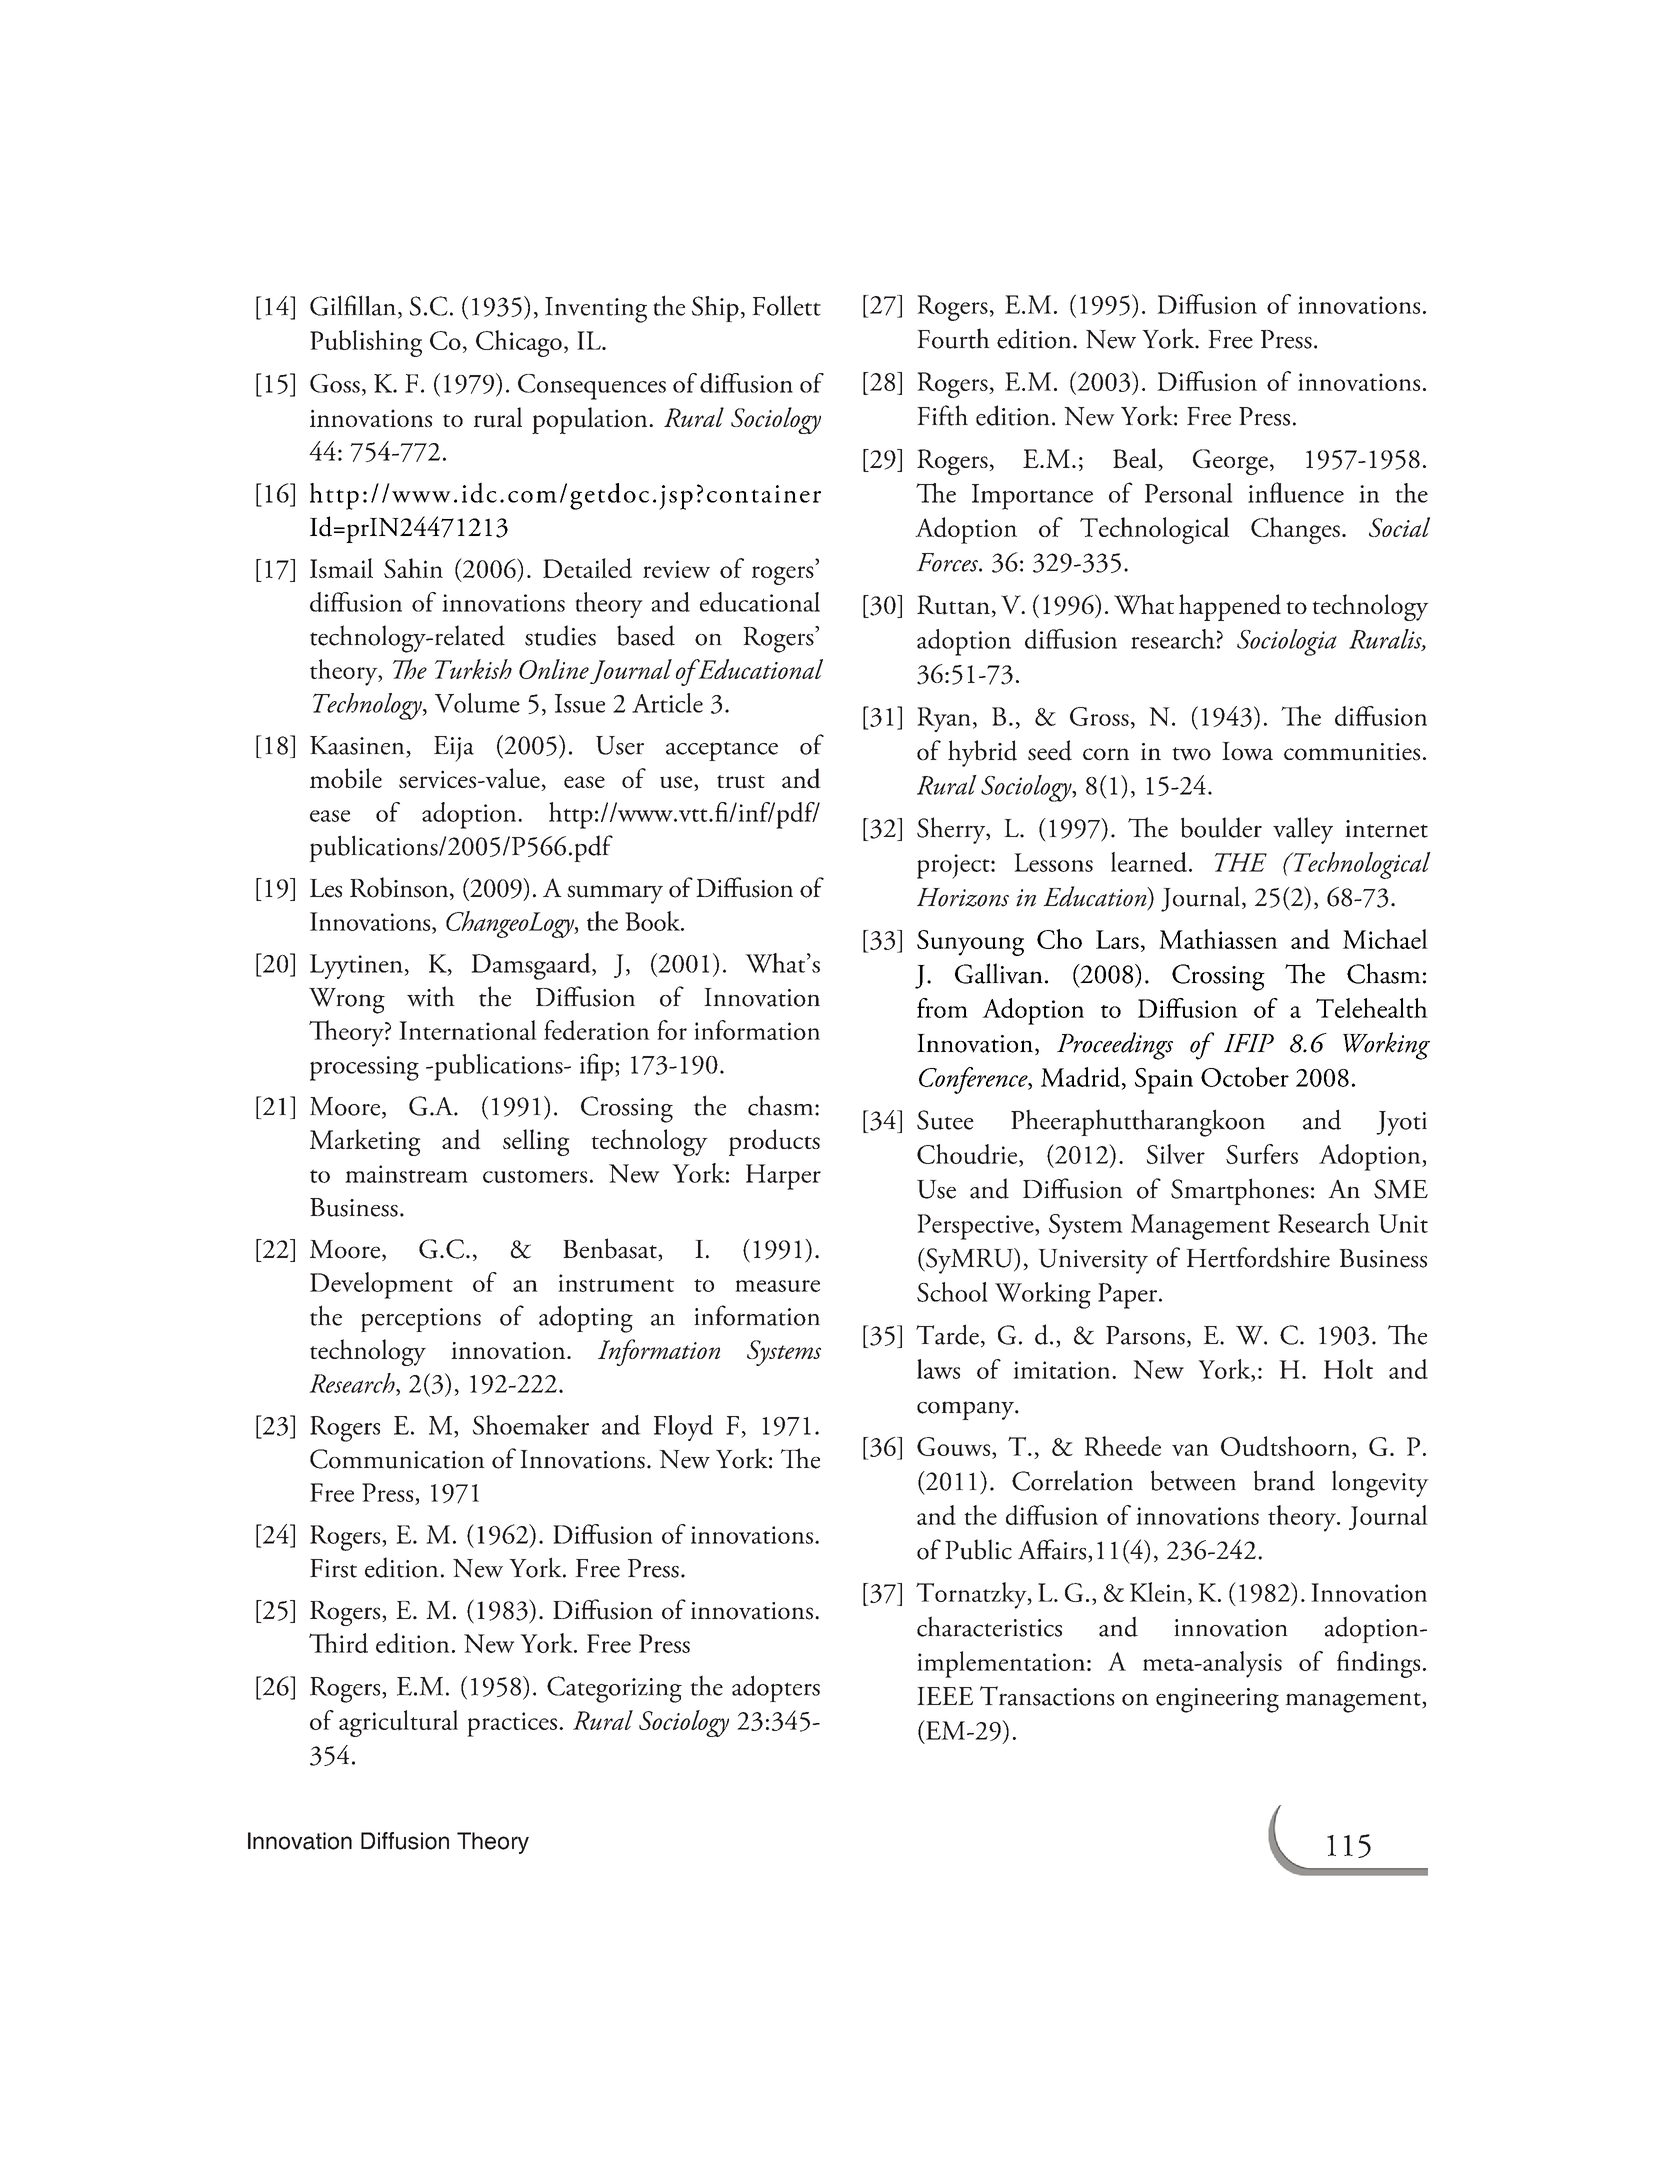  What do you see at coordinates (1303, 830) in the screenshot?
I see `valley` at bounding box center [1303, 830].
